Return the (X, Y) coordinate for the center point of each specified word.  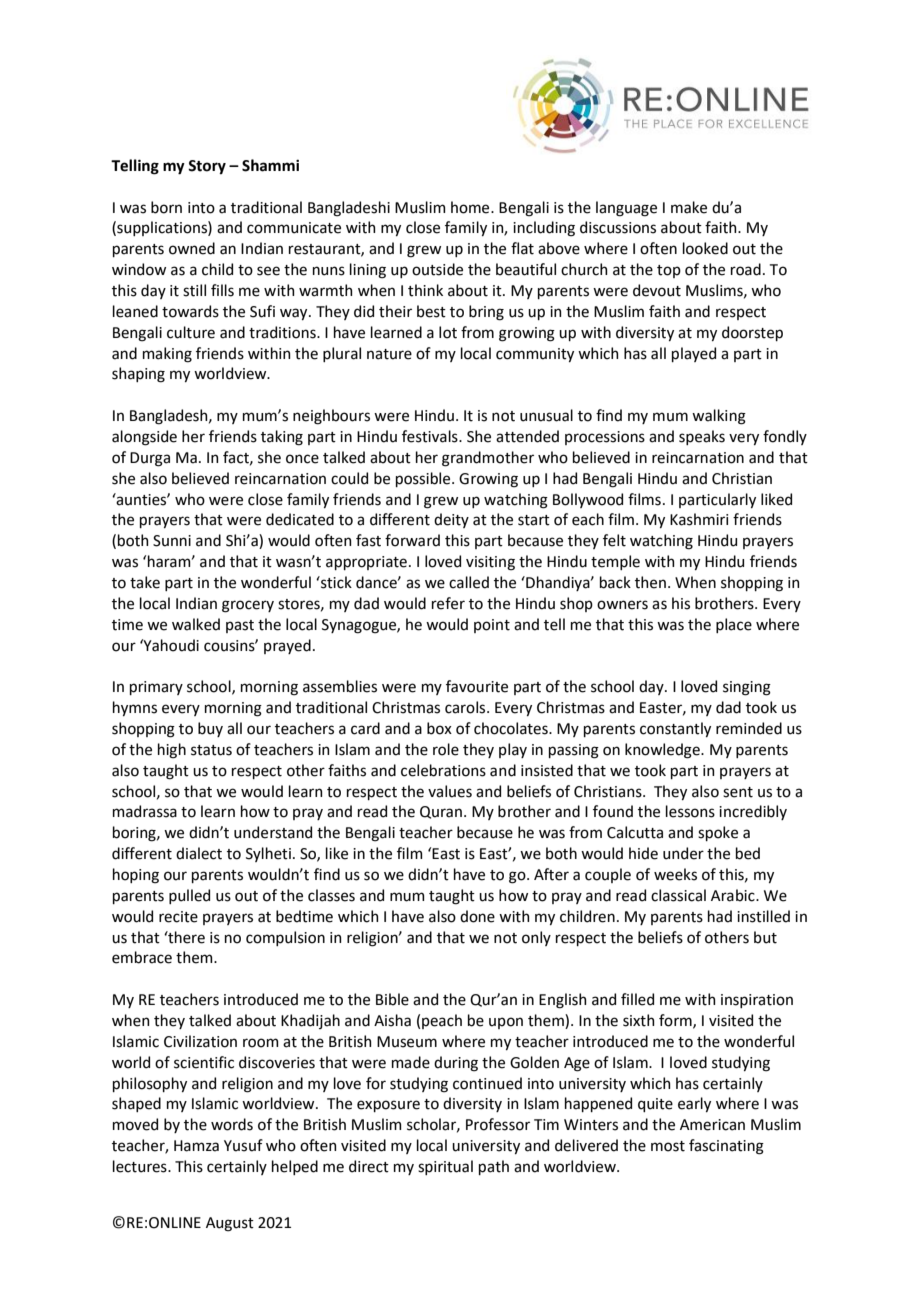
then (650, 582)
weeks (675, 874)
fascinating (726, 1147)
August (230, 1224)
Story (207, 167)
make (689, 207)
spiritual (445, 1167)
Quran (441, 812)
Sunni (172, 541)
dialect (199, 853)
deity (451, 520)
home (471, 207)
